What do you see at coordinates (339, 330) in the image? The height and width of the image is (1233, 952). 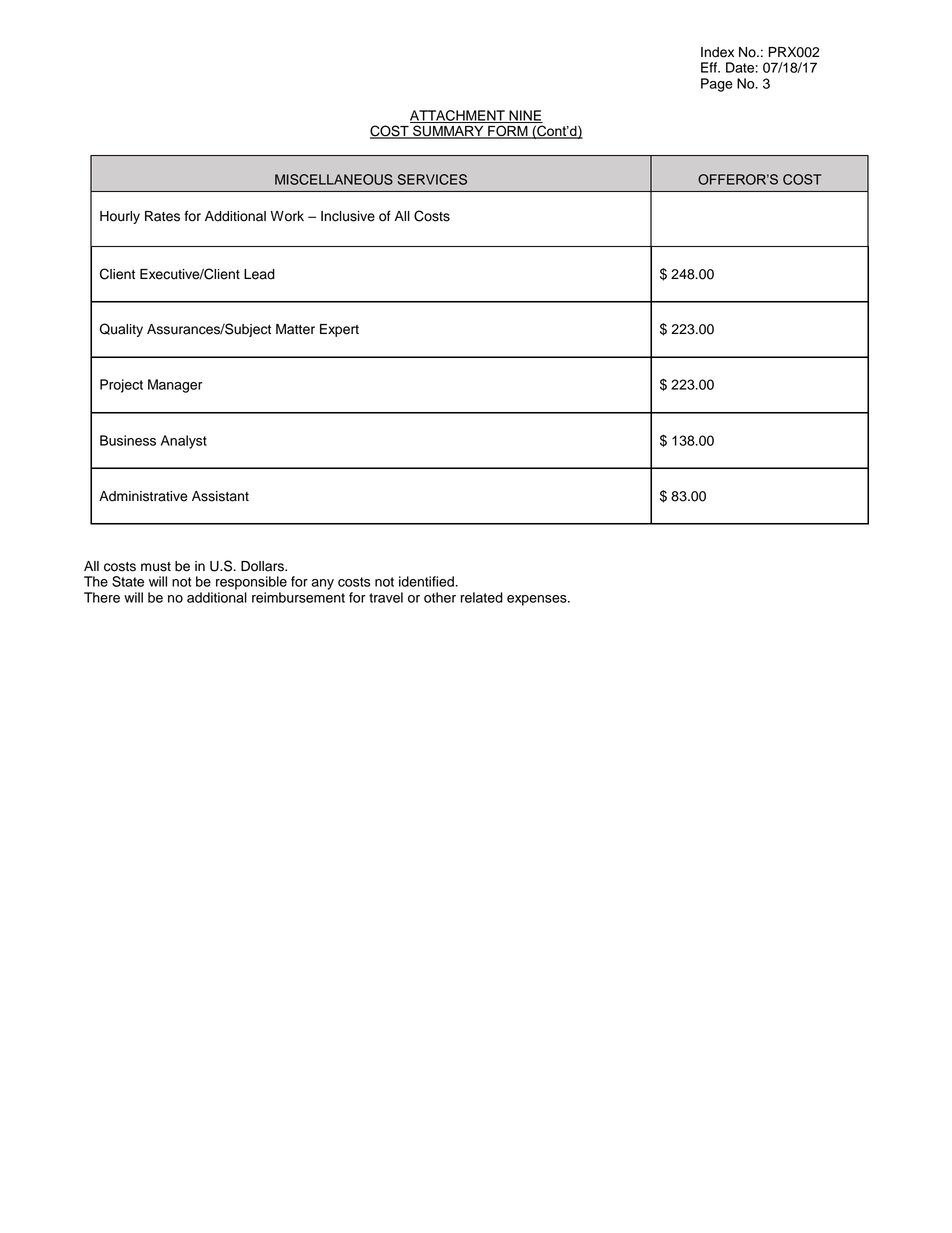 I see `Expert` at bounding box center [339, 330].
